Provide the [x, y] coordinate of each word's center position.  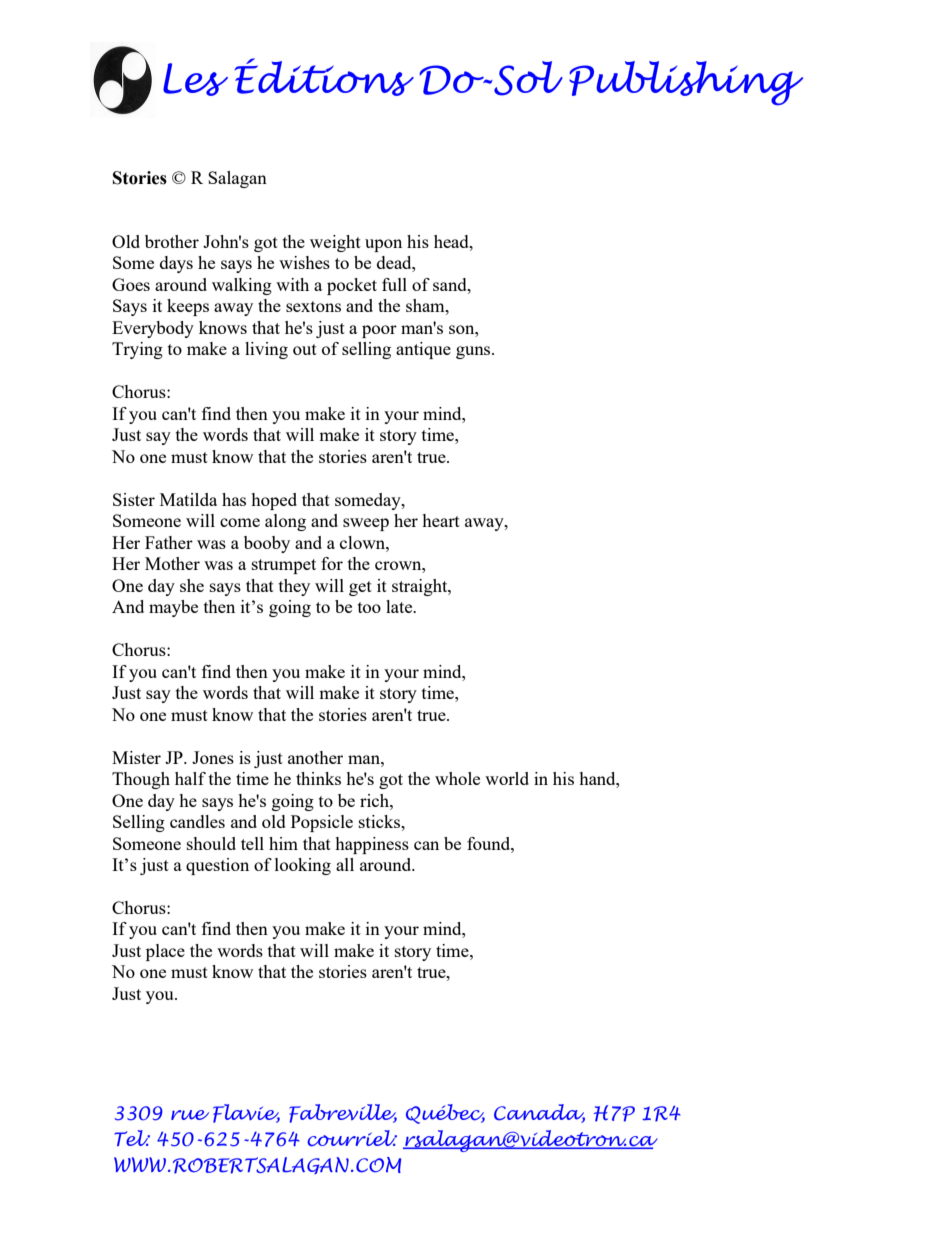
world [507, 778]
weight [335, 243]
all [345, 864]
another [315, 757]
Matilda [188, 499]
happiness [372, 845]
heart [441, 520]
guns [474, 352]
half [190, 778]
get [360, 588]
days [176, 264]
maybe [173, 608]
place [165, 952]
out [305, 349]
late [400, 606]
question [217, 866]
